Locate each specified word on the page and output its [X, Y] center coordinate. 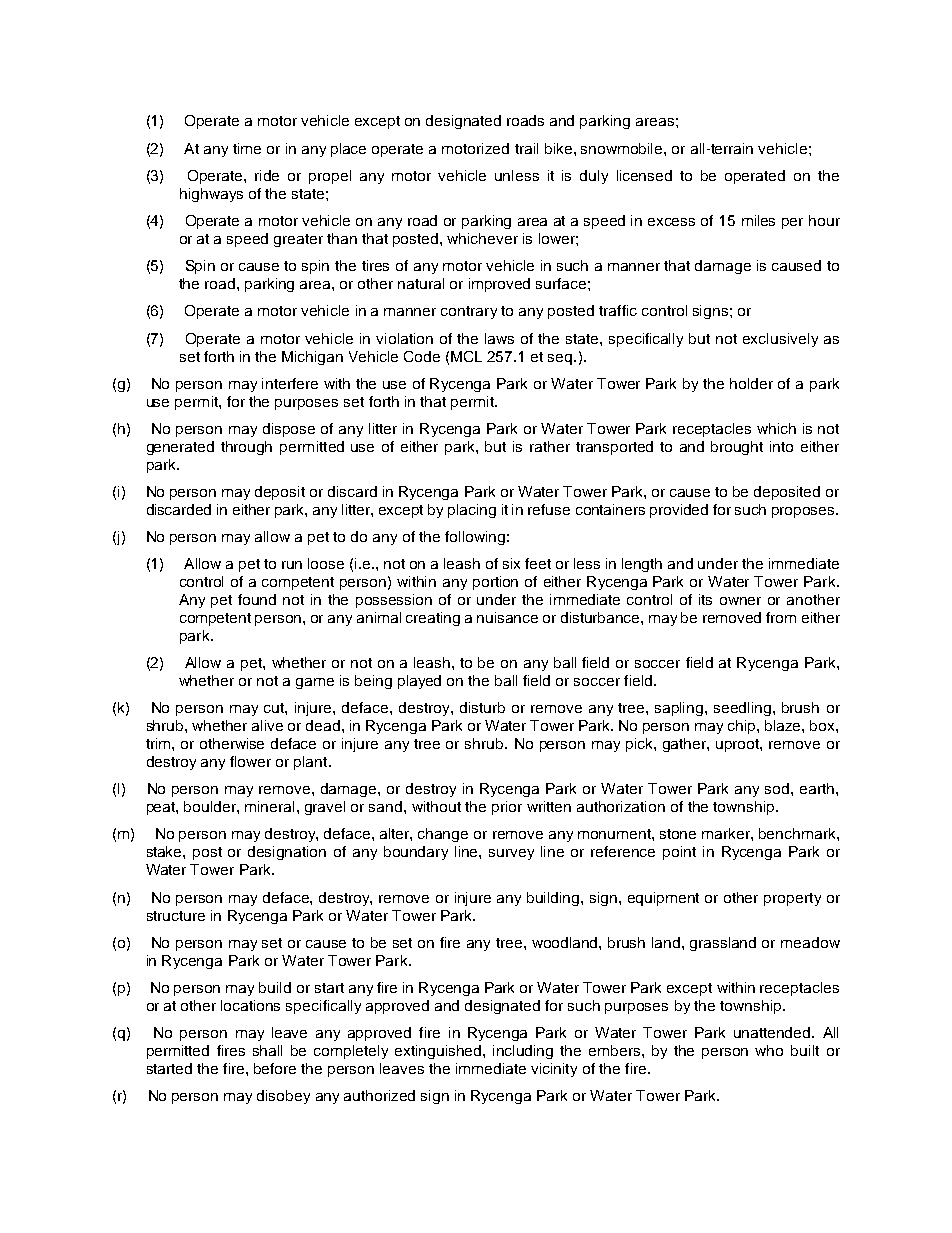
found [257, 599]
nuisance [507, 617]
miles [758, 220]
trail [526, 148]
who [769, 1050]
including [523, 1052]
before [275, 1068]
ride [267, 175]
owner [740, 601]
